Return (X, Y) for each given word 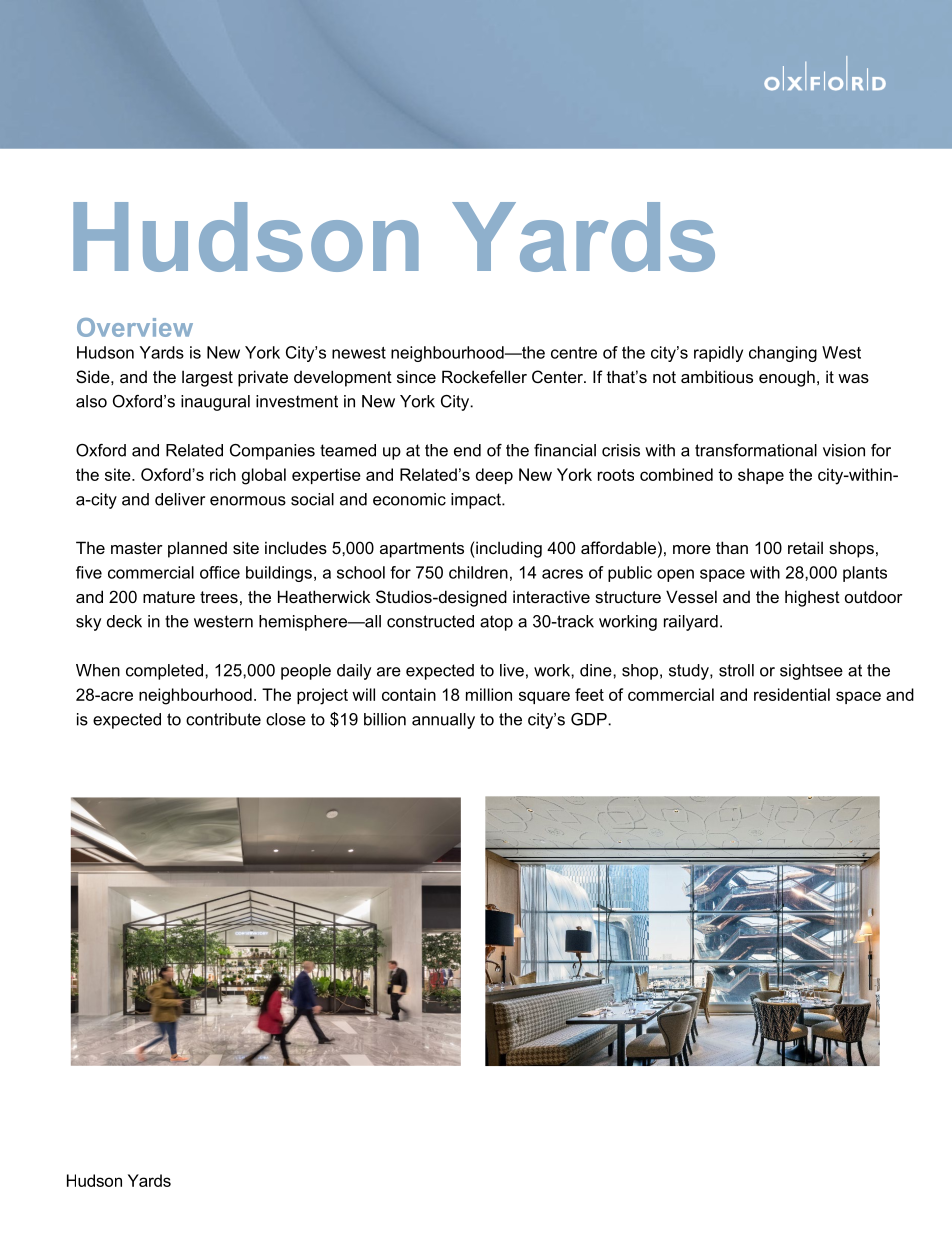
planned (197, 549)
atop (496, 623)
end (467, 450)
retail (805, 547)
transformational (756, 450)
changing (783, 354)
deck (124, 621)
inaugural (215, 403)
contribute (223, 719)
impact (477, 501)
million (489, 694)
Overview (135, 327)
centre (574, 353)
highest (812, 598)
